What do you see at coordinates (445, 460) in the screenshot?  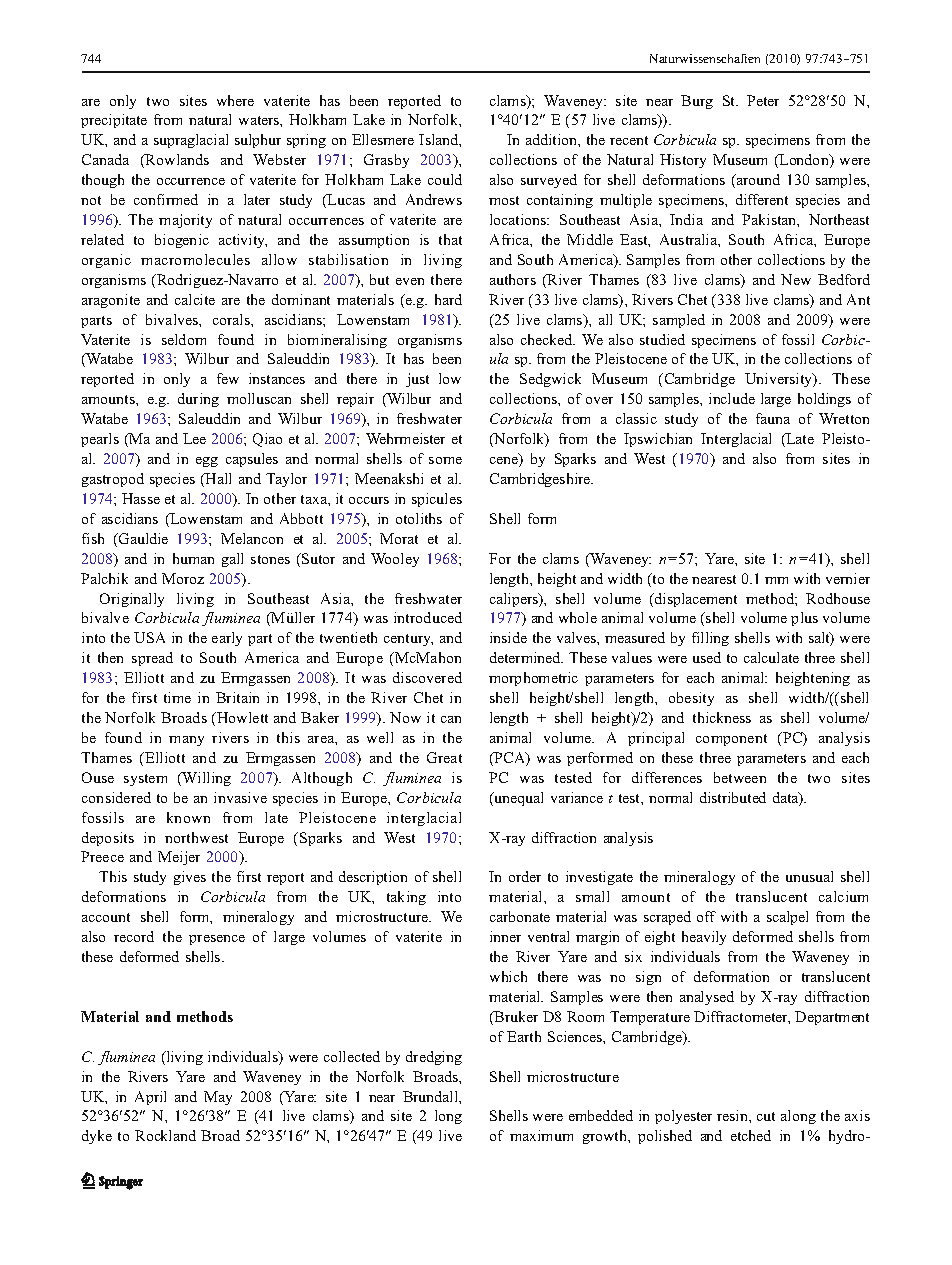 I see `some` at bounding box center [445, 460].
